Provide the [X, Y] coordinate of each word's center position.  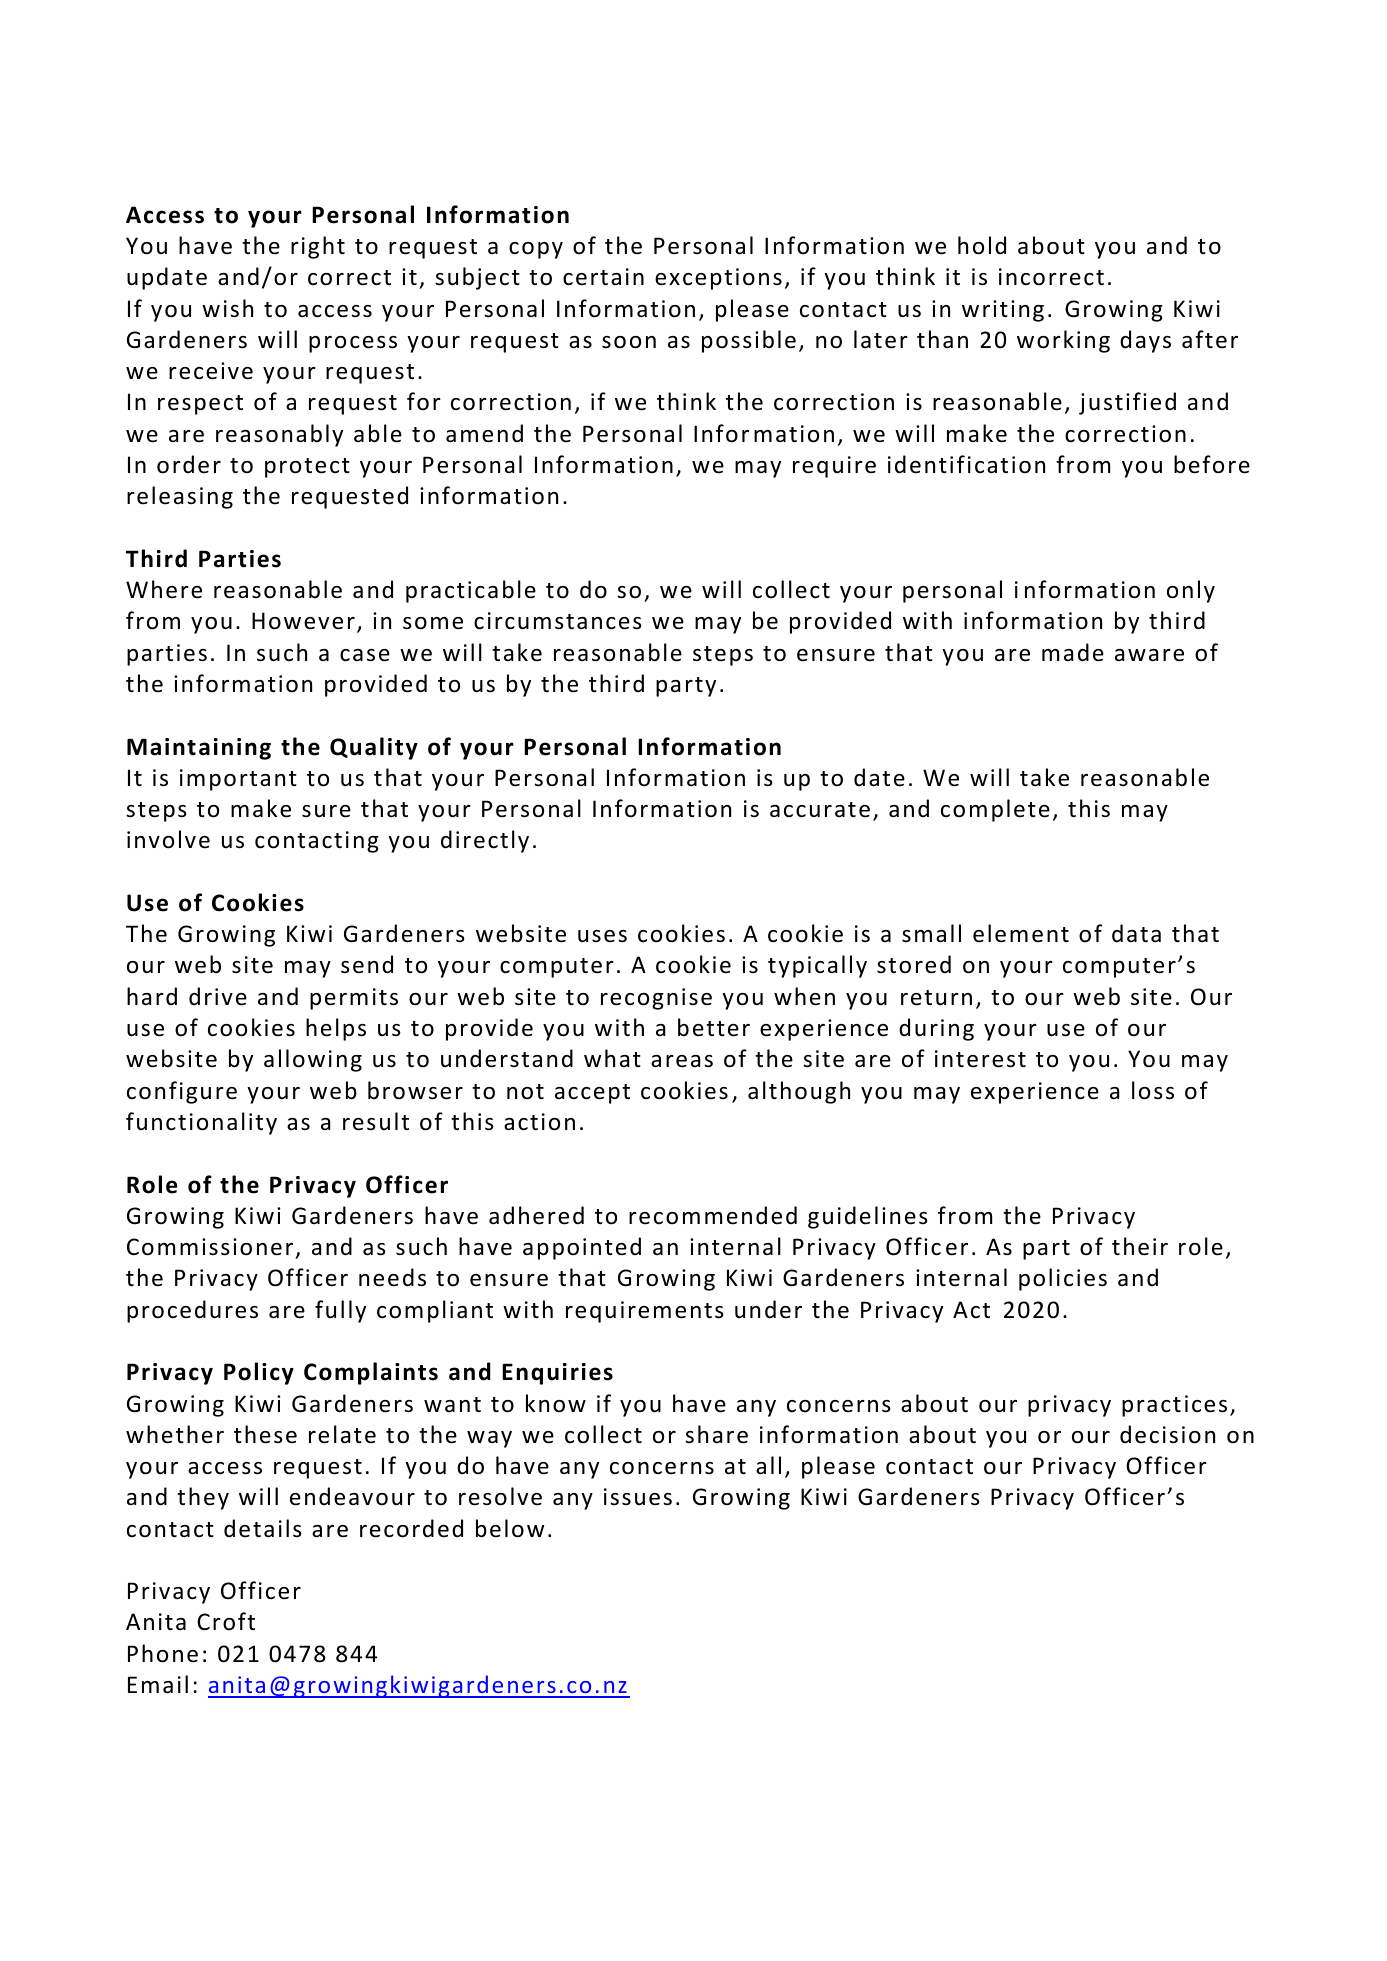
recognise [656, 999]
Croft [226, 1621]
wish [227, 308]
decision [1167, 1434]
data [1136, 933]
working [1063, 341]
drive [218, 996]
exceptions [718, 279]
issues [638, 1497]
